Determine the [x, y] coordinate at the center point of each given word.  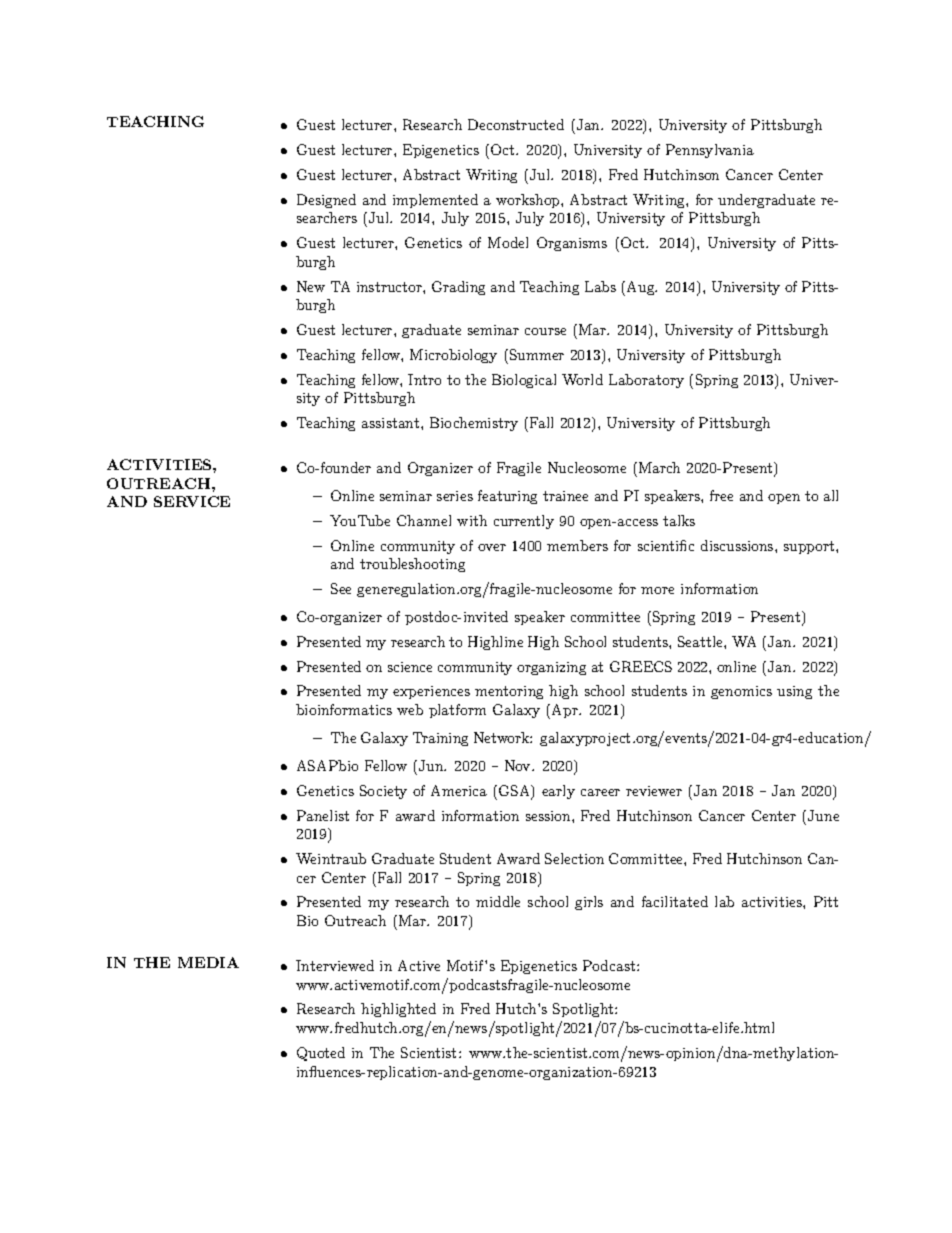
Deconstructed [516, 124]
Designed [326, 201]
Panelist [323, 815]
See [341, 588]
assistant [392, 423]
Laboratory [646, 381]
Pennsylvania [710, 151]
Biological [524, 381]
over [492, 547]
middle [498, 901]
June [823, 815]
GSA [516, 792]
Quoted [321, 1054]
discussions [738, 545]
